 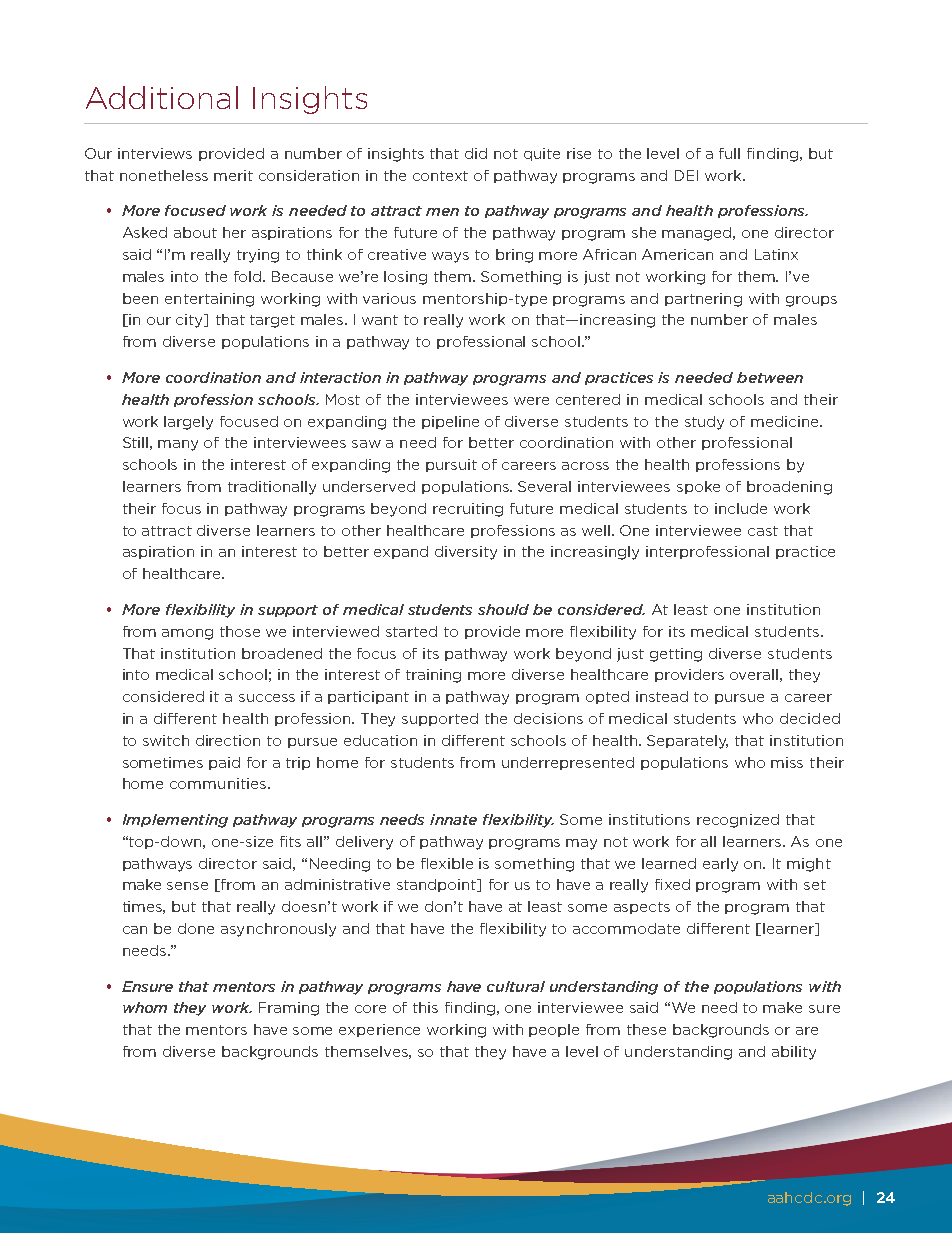 I want to click on city, so click(x=191, y=321).
